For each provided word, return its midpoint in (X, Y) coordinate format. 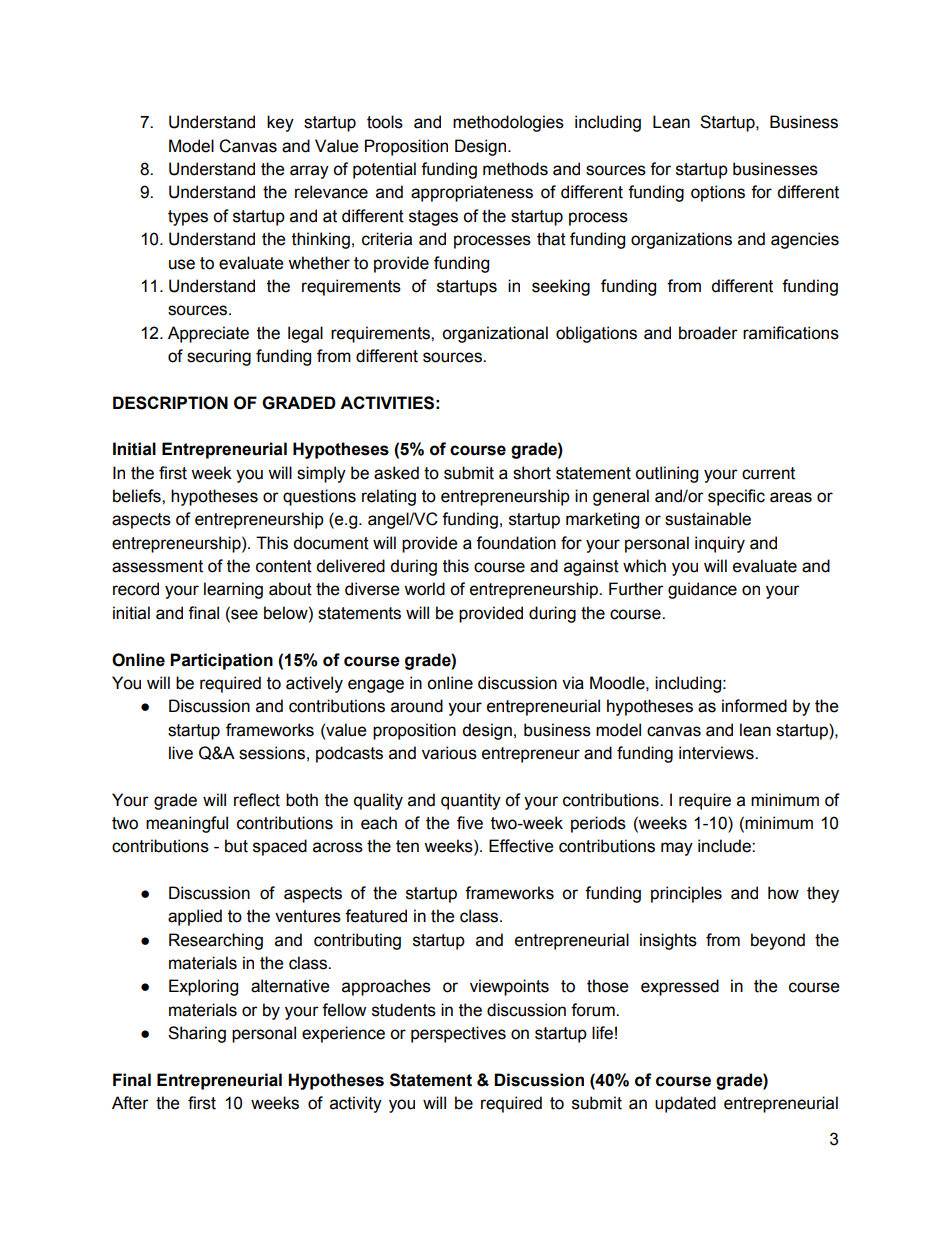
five (470, 823)
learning (233, 590)
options (718, 193)
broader (708, 333)
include (725, 846)
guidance (702, 590)
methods (515, 169)
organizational (495, 334)
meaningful (187, 824)
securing (219, 357)
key (280, 123)
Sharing (197, 1034)
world (424, 589)
